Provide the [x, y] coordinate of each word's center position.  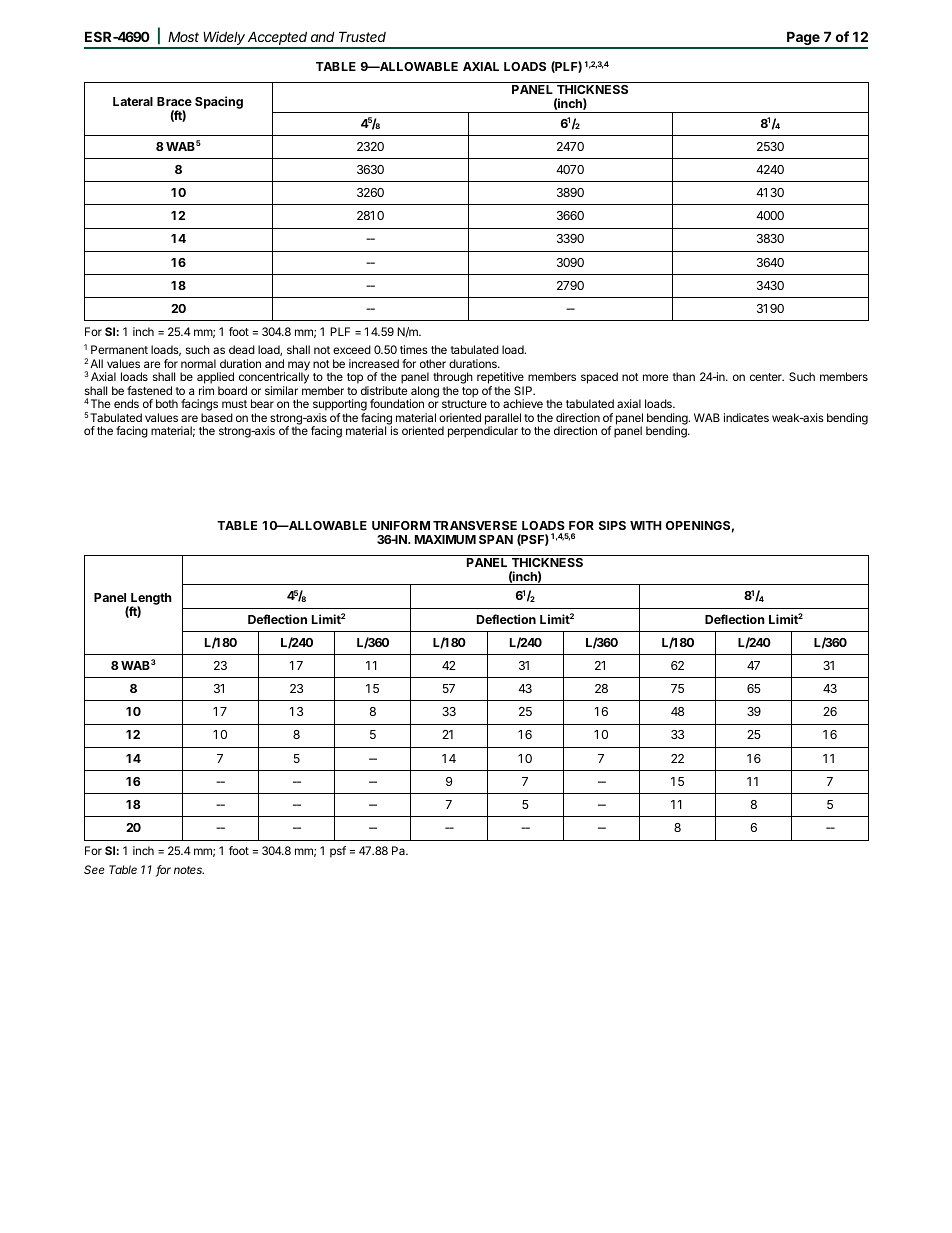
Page [803, 39]
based [217, 417]
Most [183, 36]
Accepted [278, 39]
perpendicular [483, 432]
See [94, 869]
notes [189, 870]
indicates [746, 417]
